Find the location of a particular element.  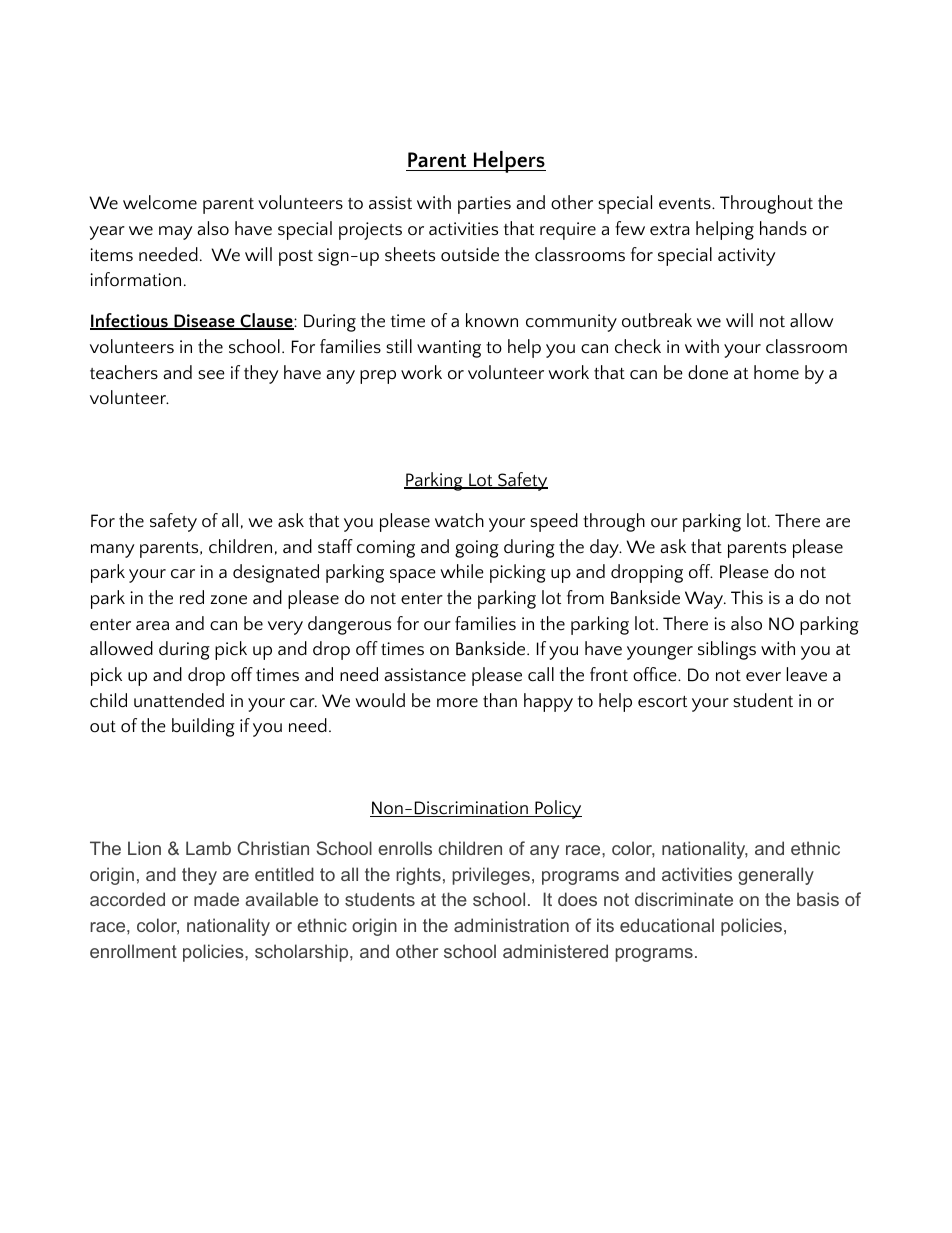

hands is located at coordinates (783, 228).
